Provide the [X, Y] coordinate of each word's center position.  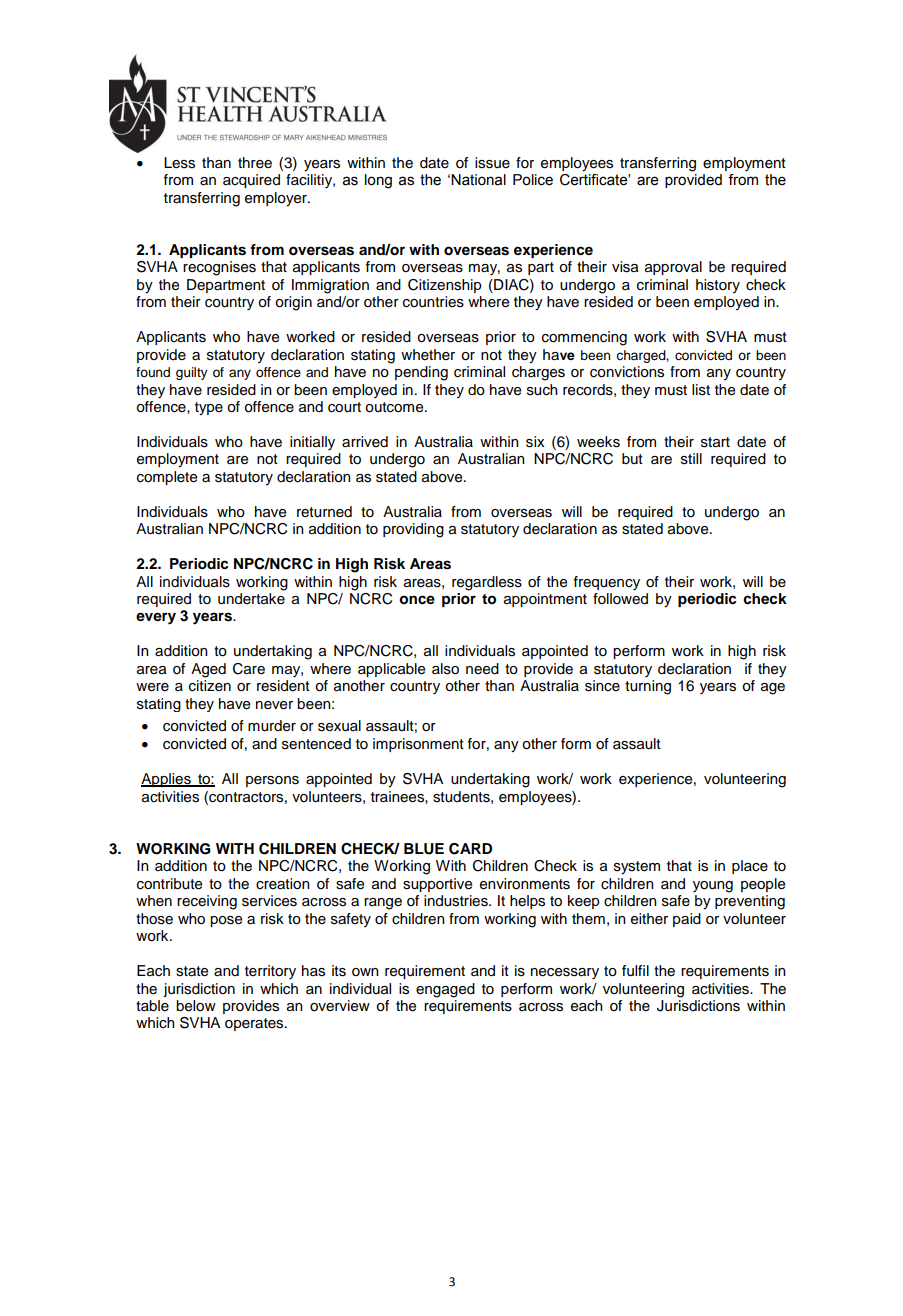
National [478, 180]
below [196, 1006]
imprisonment [418, 745]
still [691, 459]
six [535, 442]
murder [272, 726]
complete [167, 478]
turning [648, 687]
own [365, 972]
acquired [251, 181]
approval [673, 268]
